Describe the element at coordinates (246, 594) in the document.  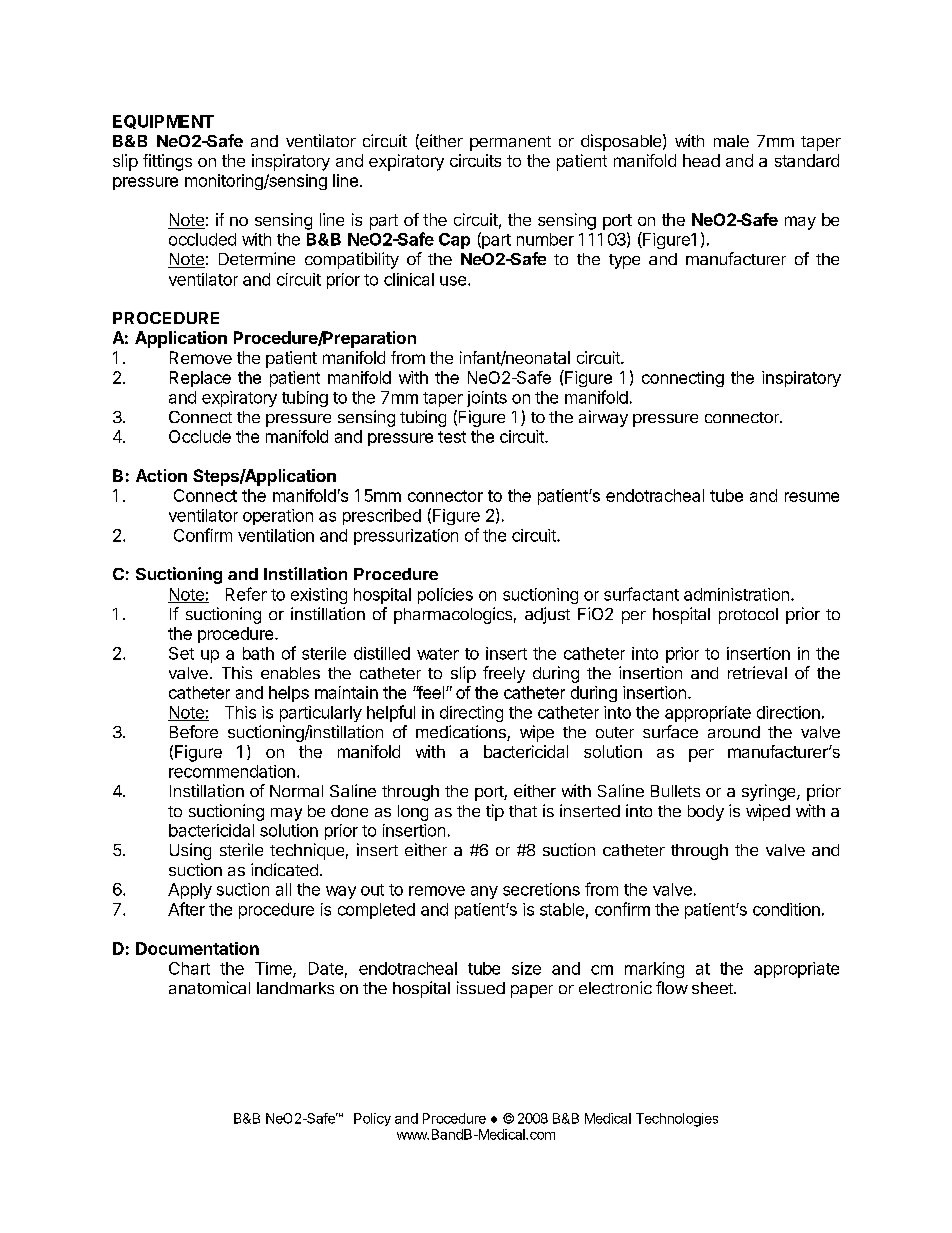
I see `Refer` at that location.
